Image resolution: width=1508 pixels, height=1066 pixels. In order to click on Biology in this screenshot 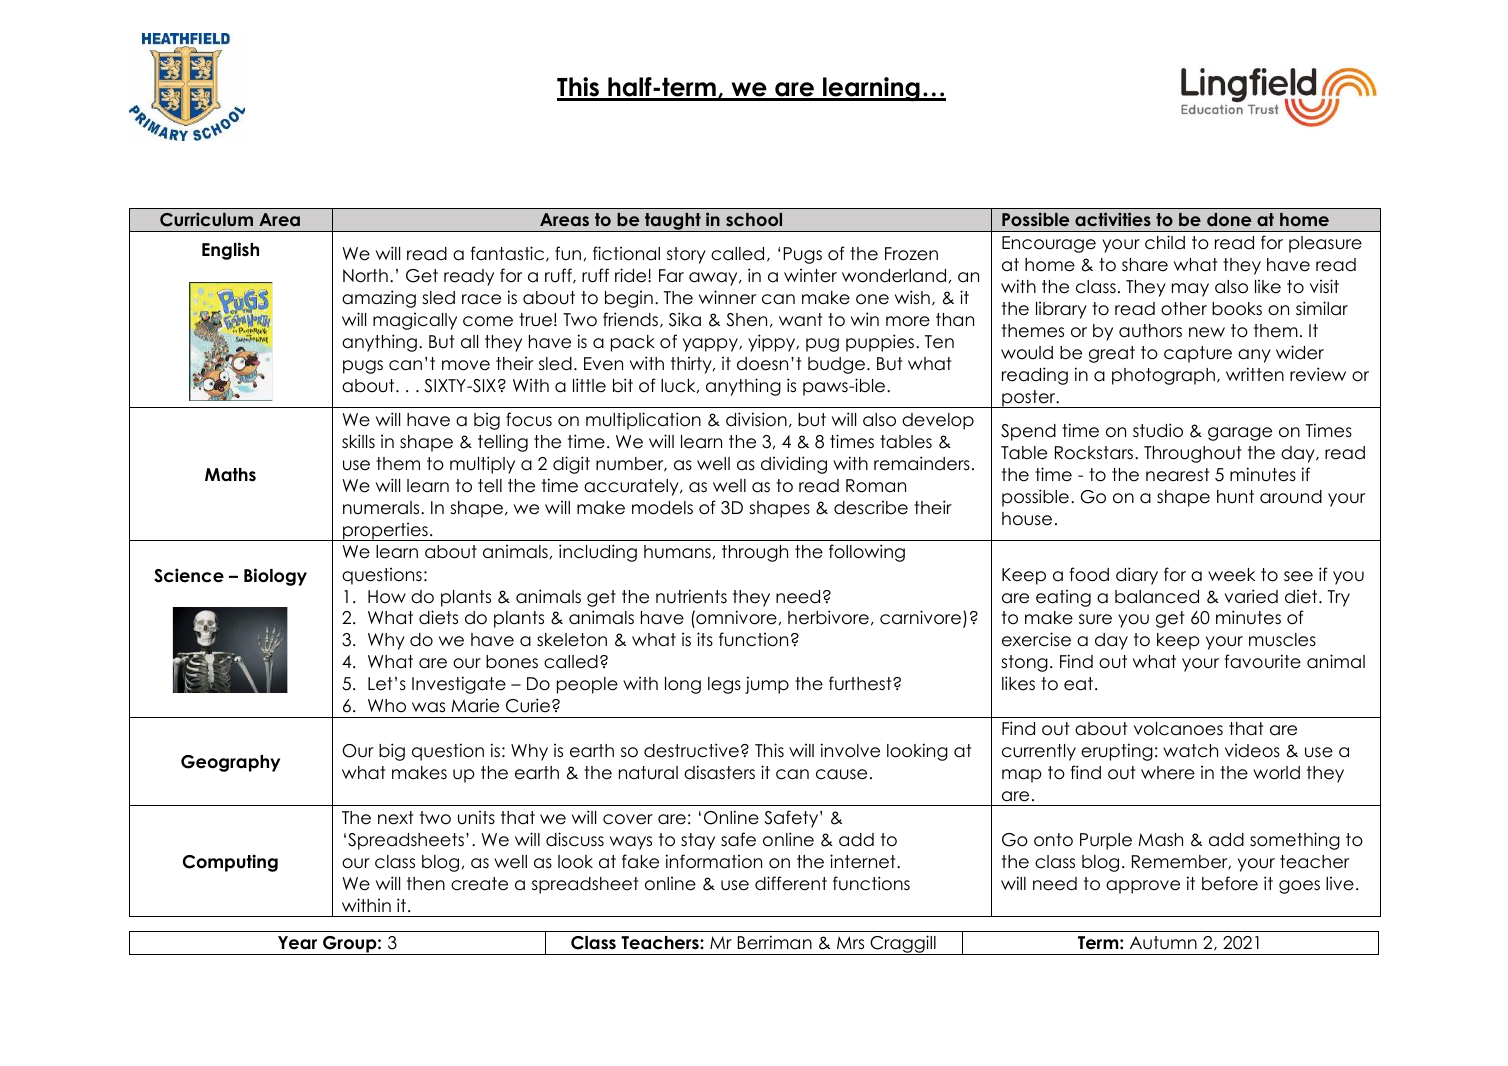, I will do `click(275, 577)`.
